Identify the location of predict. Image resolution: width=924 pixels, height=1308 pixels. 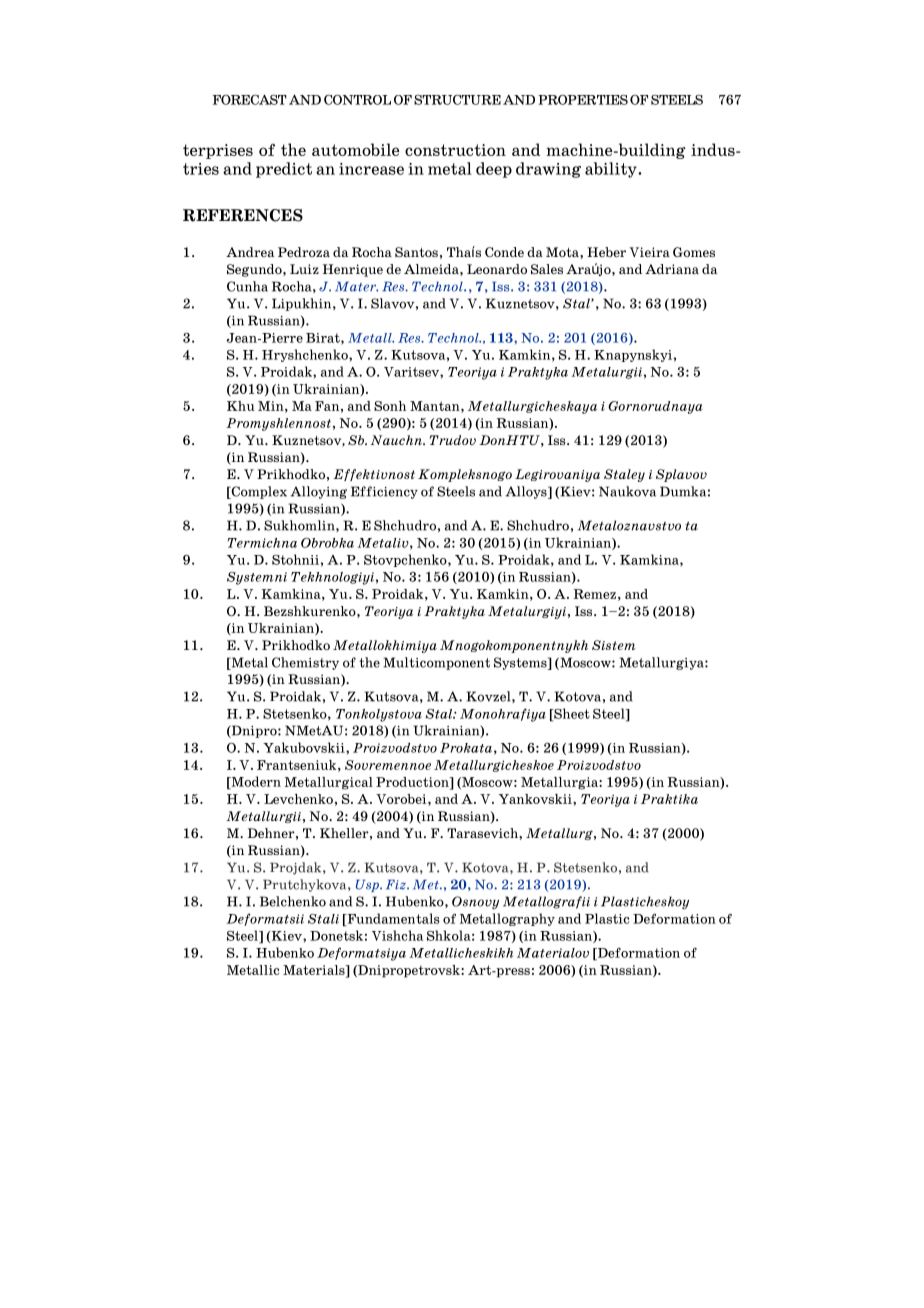
(284, 170).
